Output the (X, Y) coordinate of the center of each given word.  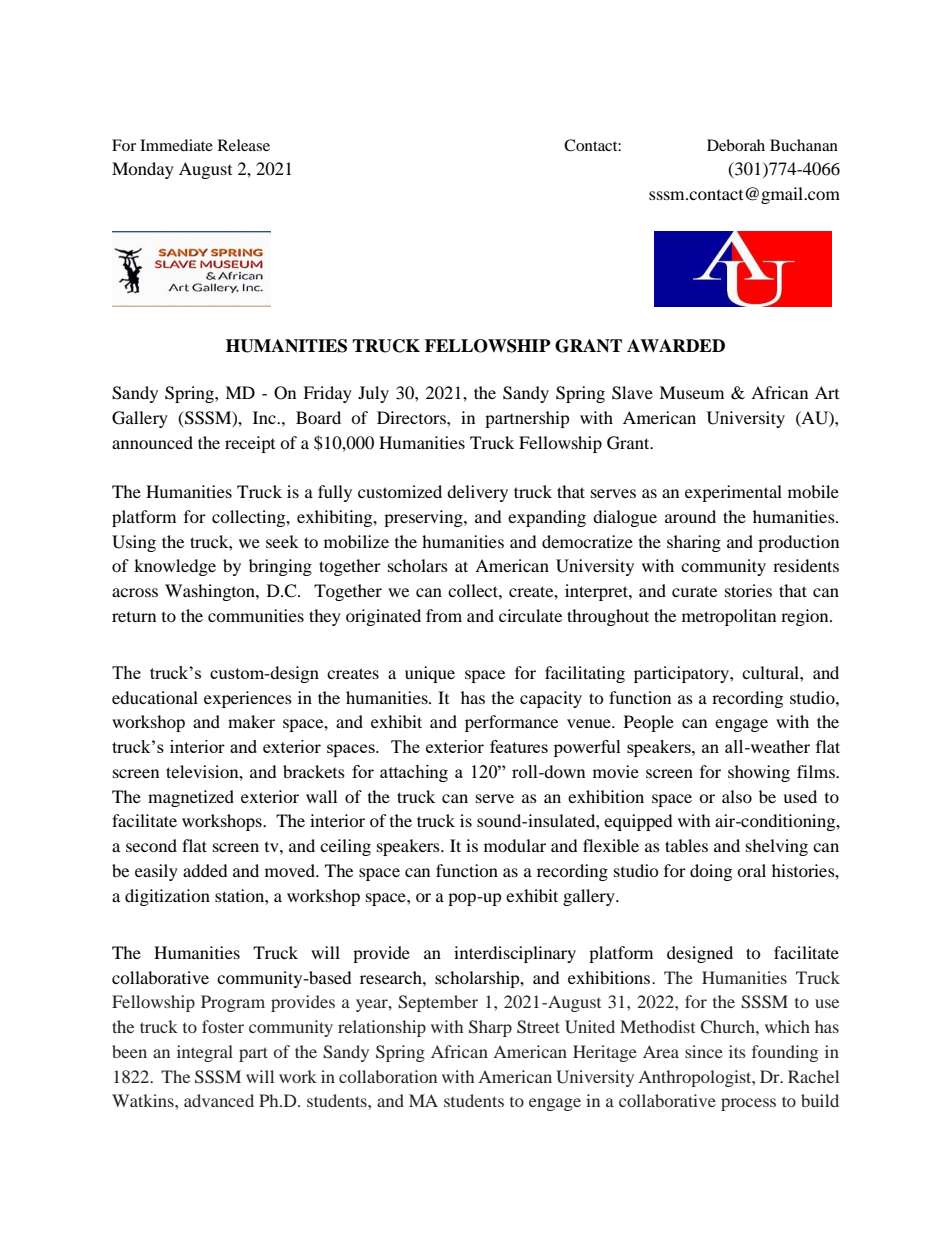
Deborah (736, 145)
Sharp (490, 1028)
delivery (477, 493)
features (519, 746)
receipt (250, 444)
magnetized (191, 798)
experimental (733, 493)
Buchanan (804, 145)
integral (205, 1053)
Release (244, 145)
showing (759, 773)
